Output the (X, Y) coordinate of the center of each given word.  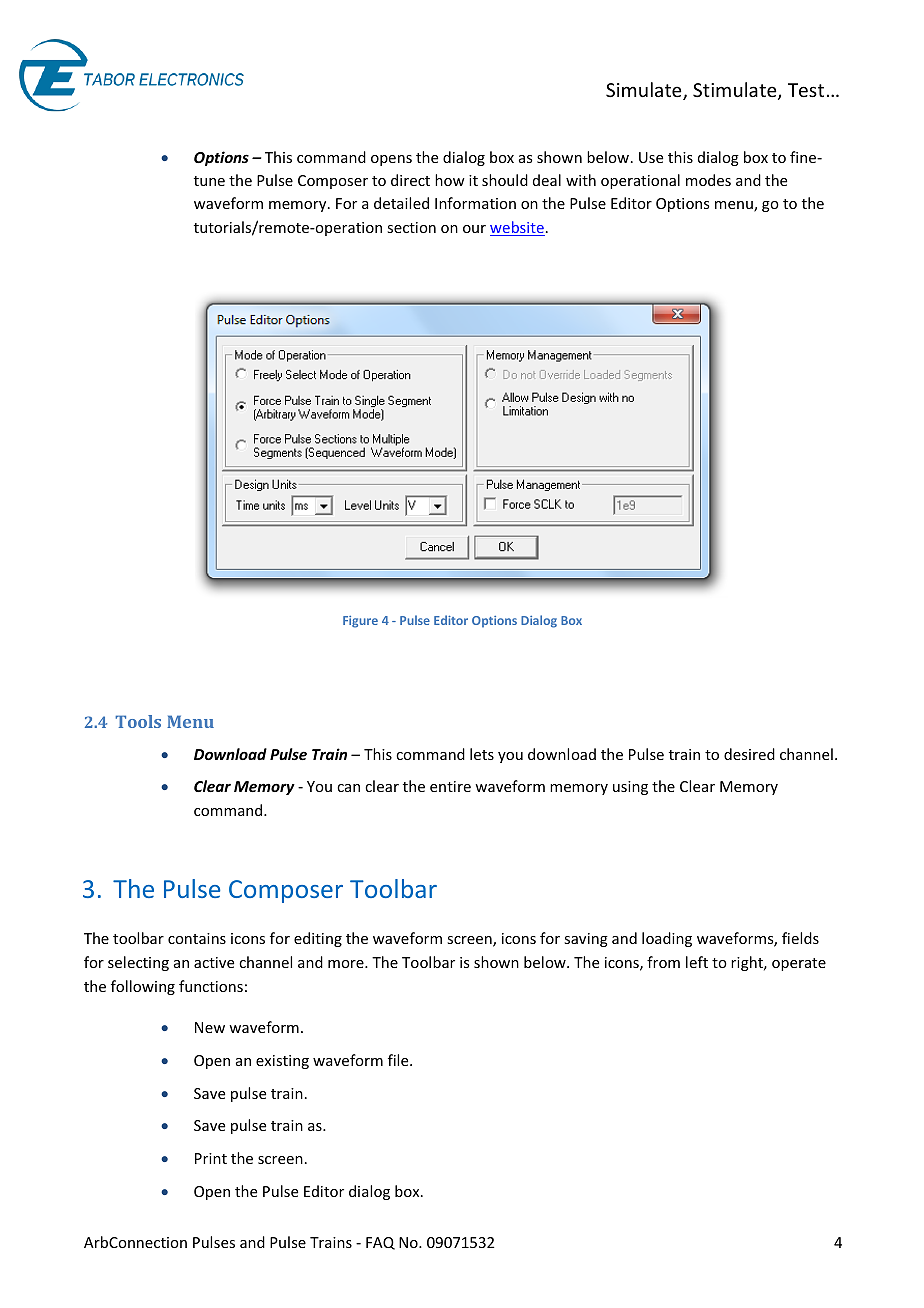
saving (586, 940)
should (505, 180)
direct (410, 180)
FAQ (380, 1243)
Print (211, 1158)
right (748, 963)
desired (749, 754)
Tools (138, 721)
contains (197, 938)
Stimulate (736, 91)
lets (482, 754)
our (474, 229)
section (411, 227)
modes (708, 180)
